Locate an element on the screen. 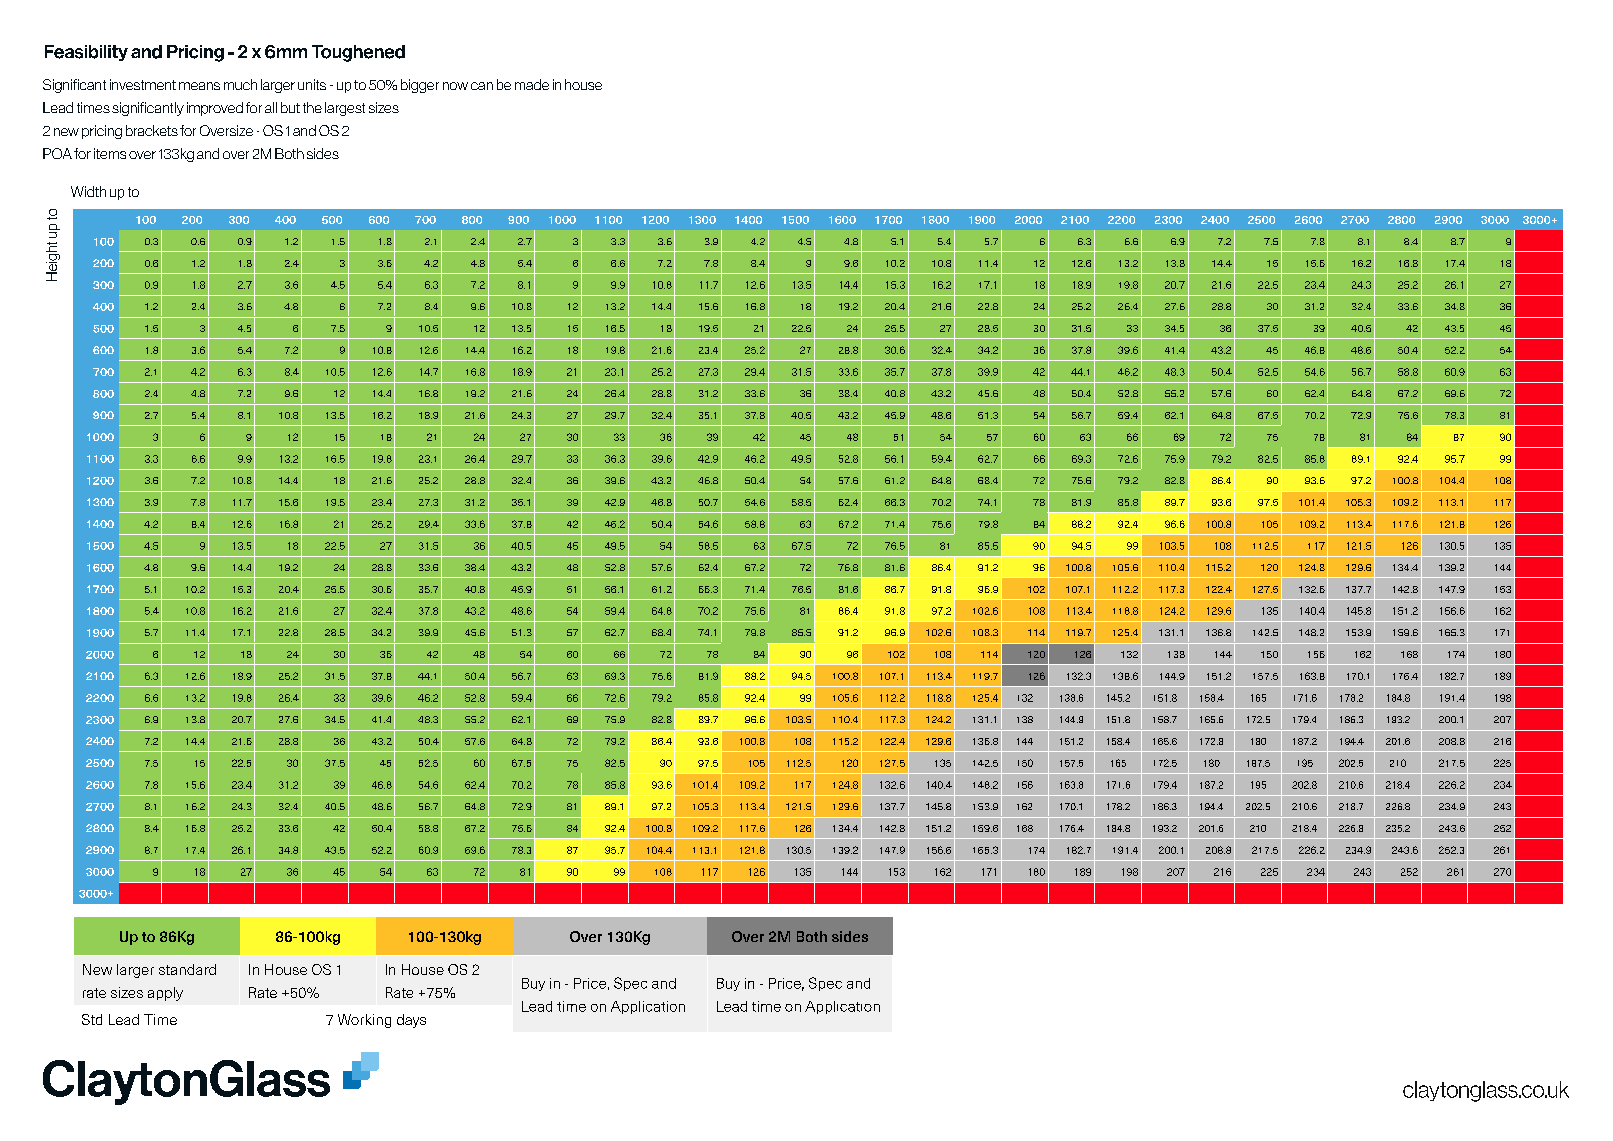  investment is located at coordinates (143, 84).
